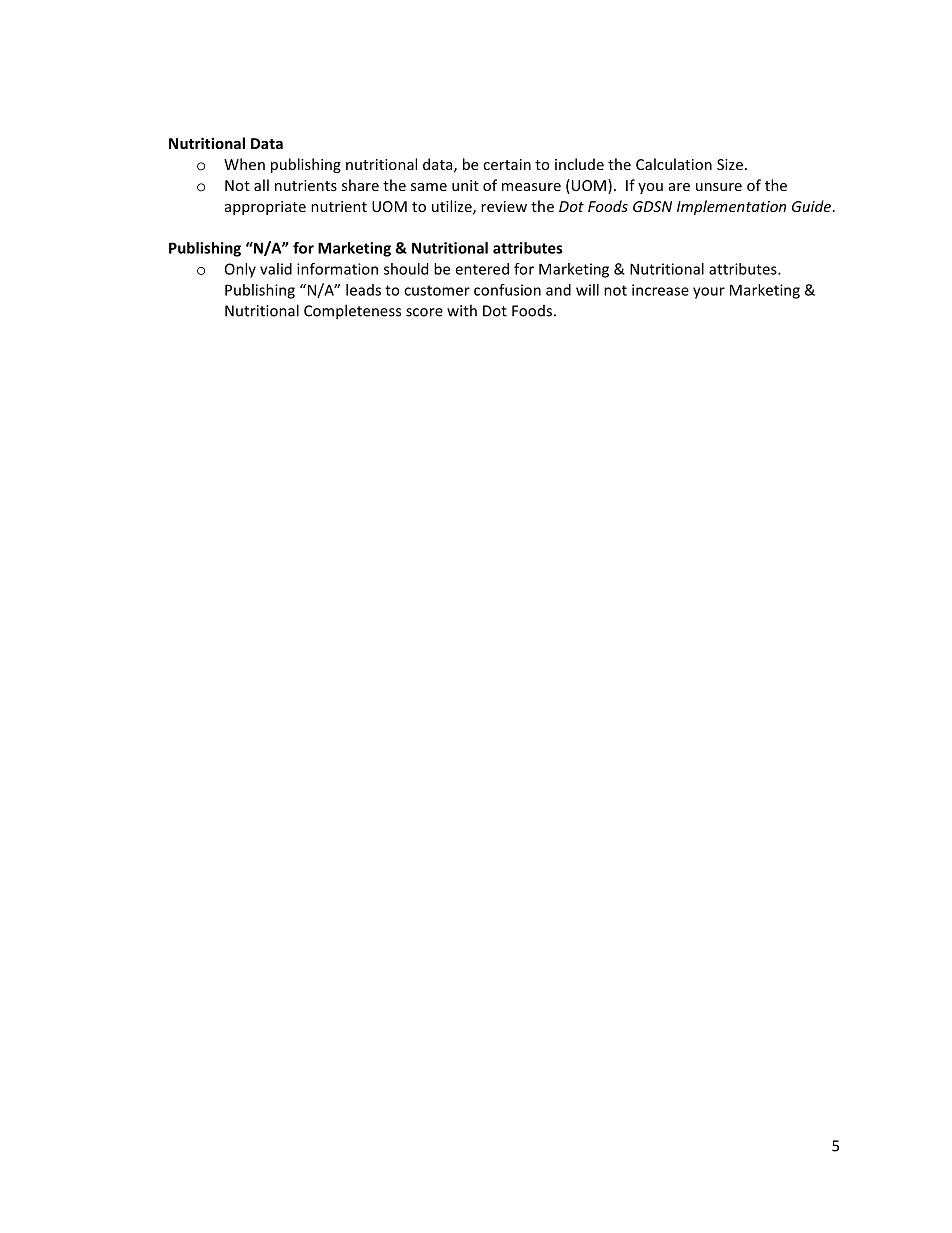  What do you see at coordinates (482, 269) in the screenshot?
I see `entered` at bounding box center [482, 269].
